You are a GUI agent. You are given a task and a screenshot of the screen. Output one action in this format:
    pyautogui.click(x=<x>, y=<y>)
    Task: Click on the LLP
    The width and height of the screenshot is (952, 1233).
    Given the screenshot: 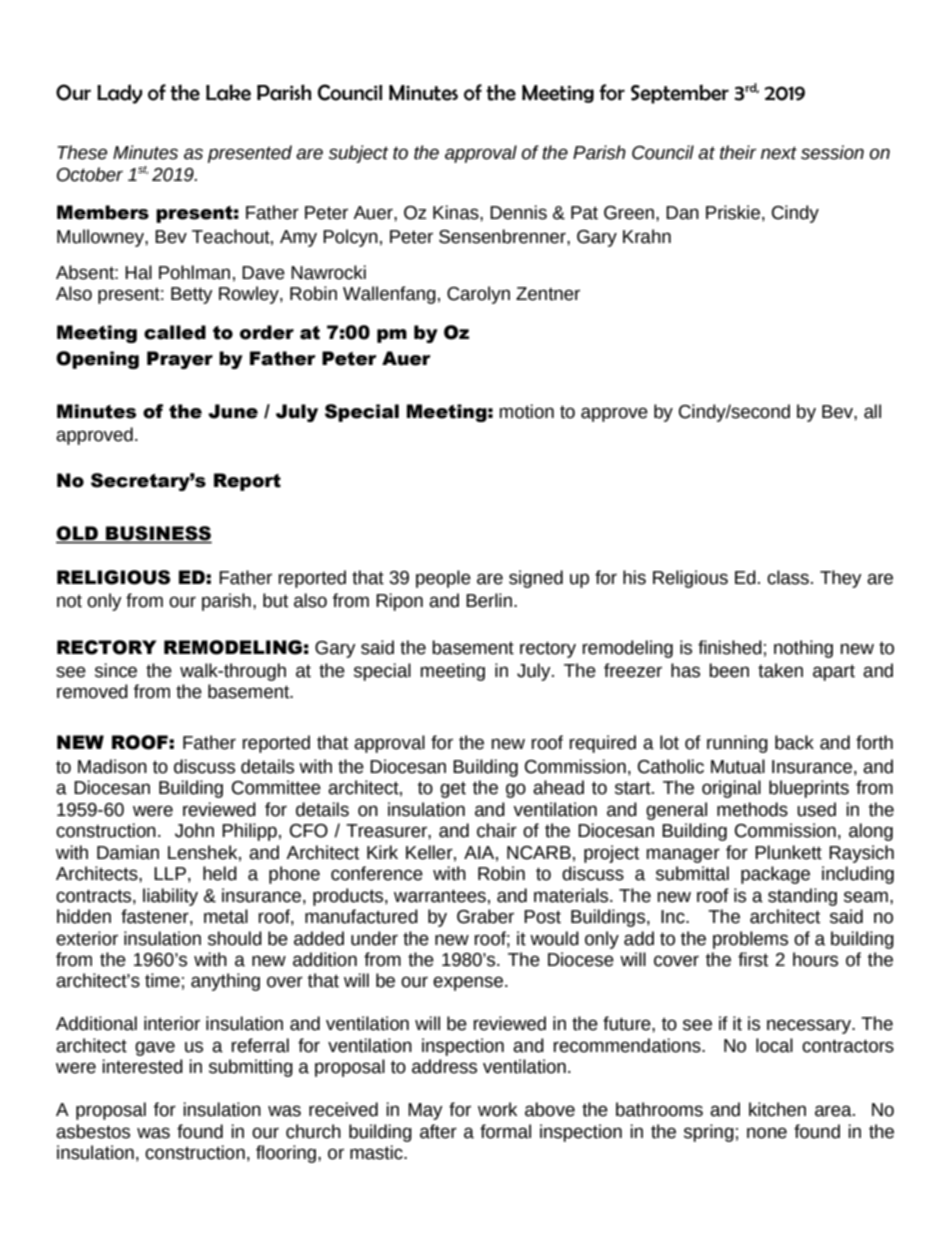 What is the action you would take?
    pyautogui.click(x=170, y=873)
